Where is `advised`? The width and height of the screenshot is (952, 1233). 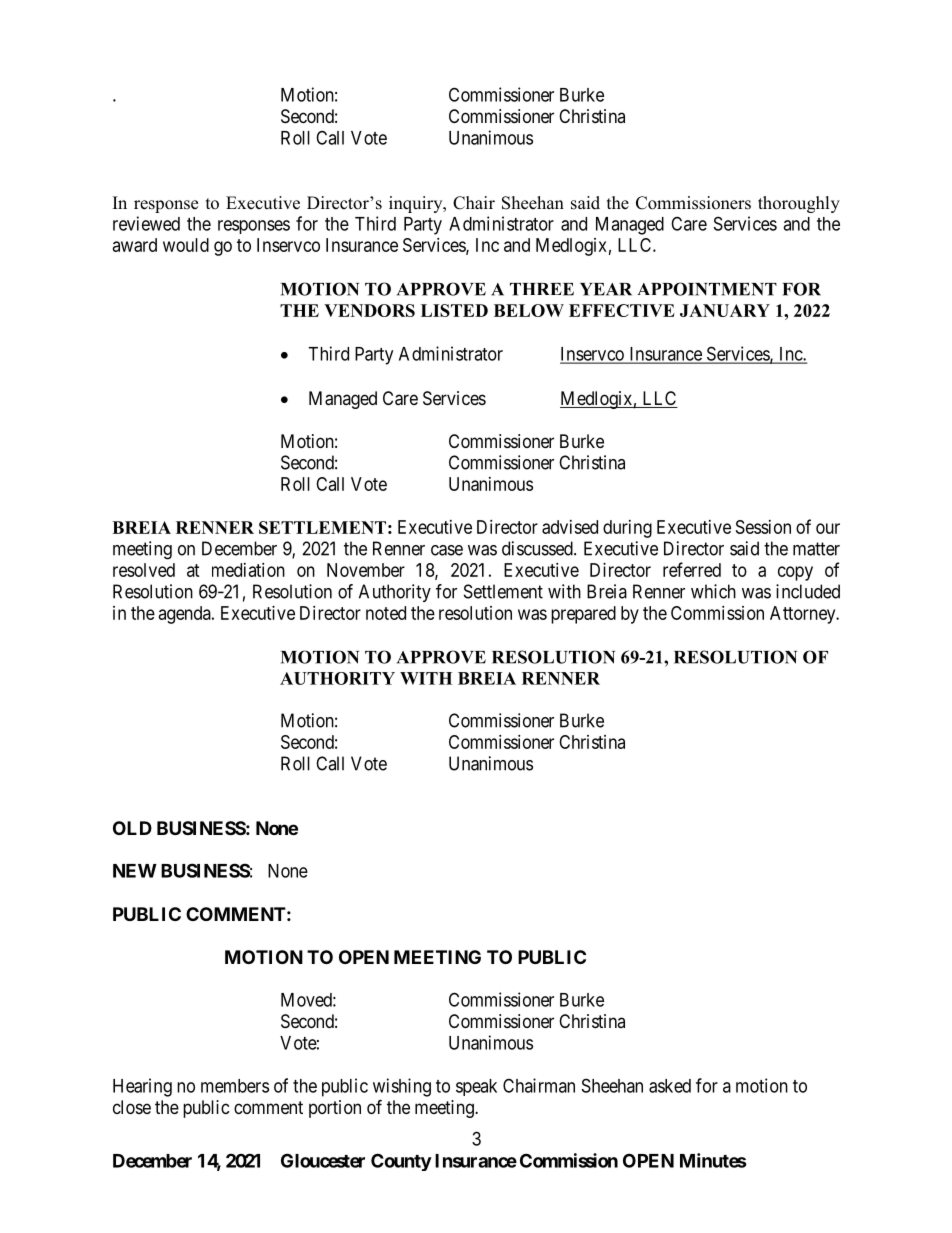 advised is located at coordinates (570, 527).
